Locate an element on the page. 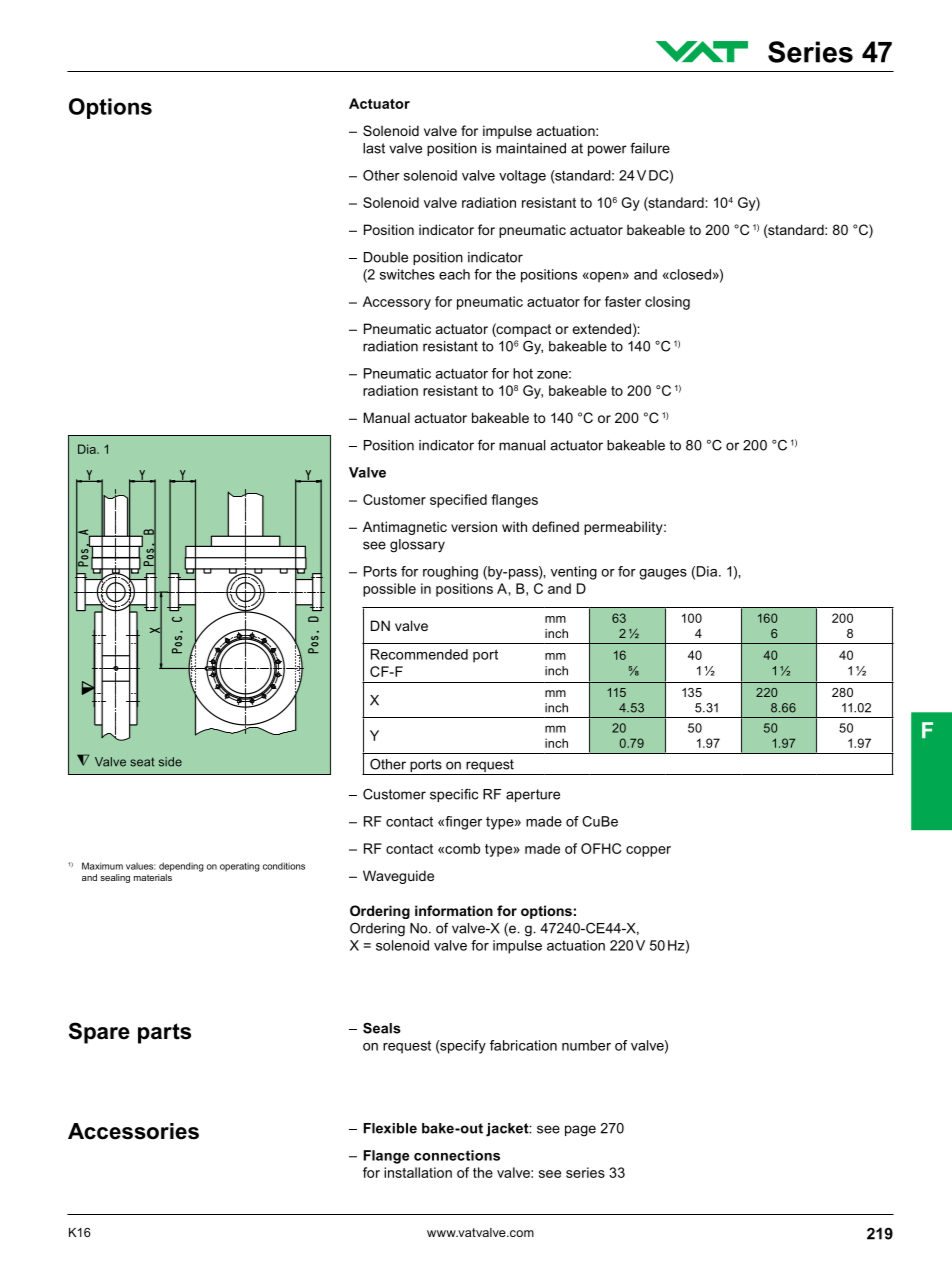 Image resolution: width=952 pixels, height=1265 pixels. aperture is located at coordinates (533, 795).
